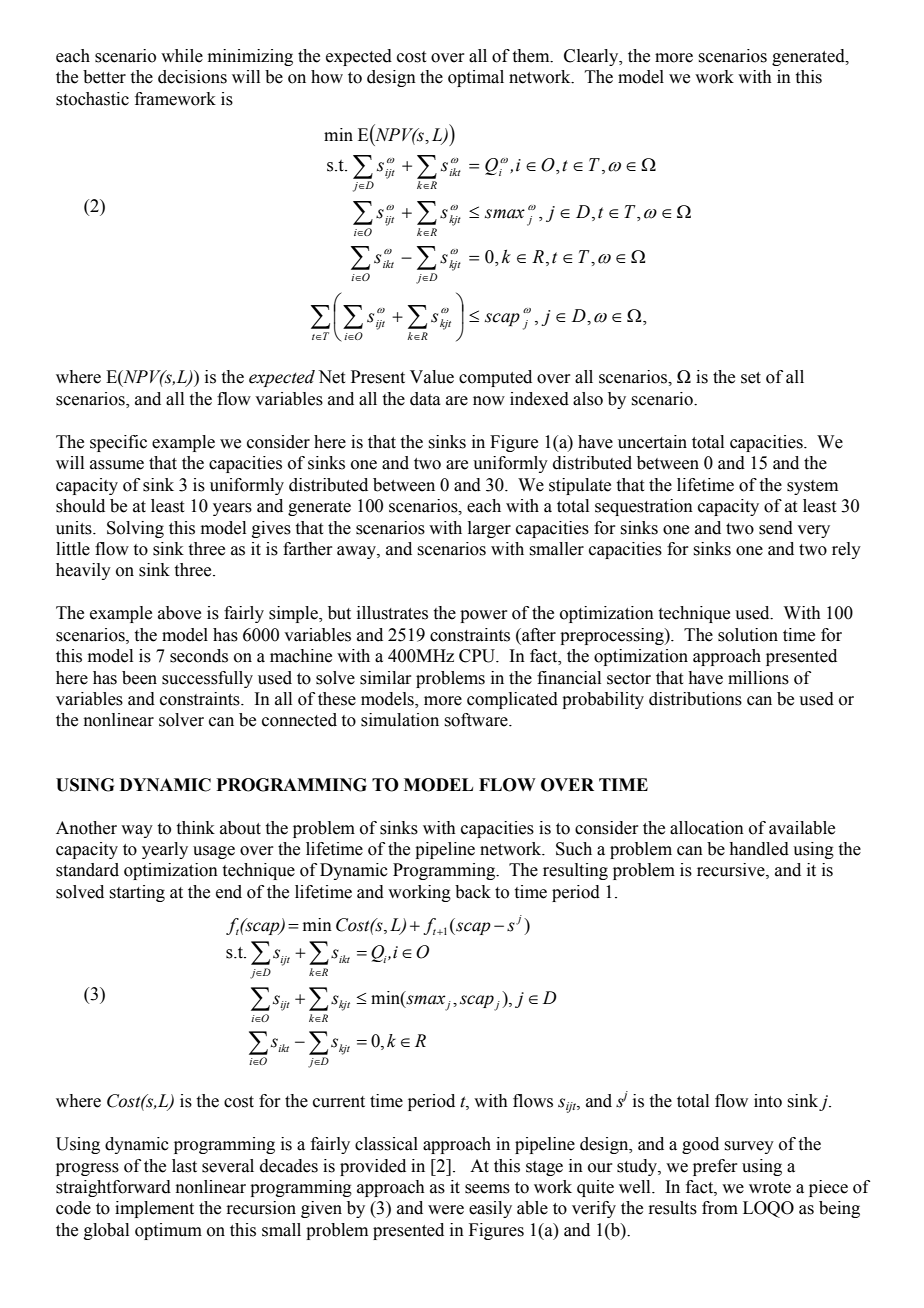  I want to click on decisions, so click(192, 77).
